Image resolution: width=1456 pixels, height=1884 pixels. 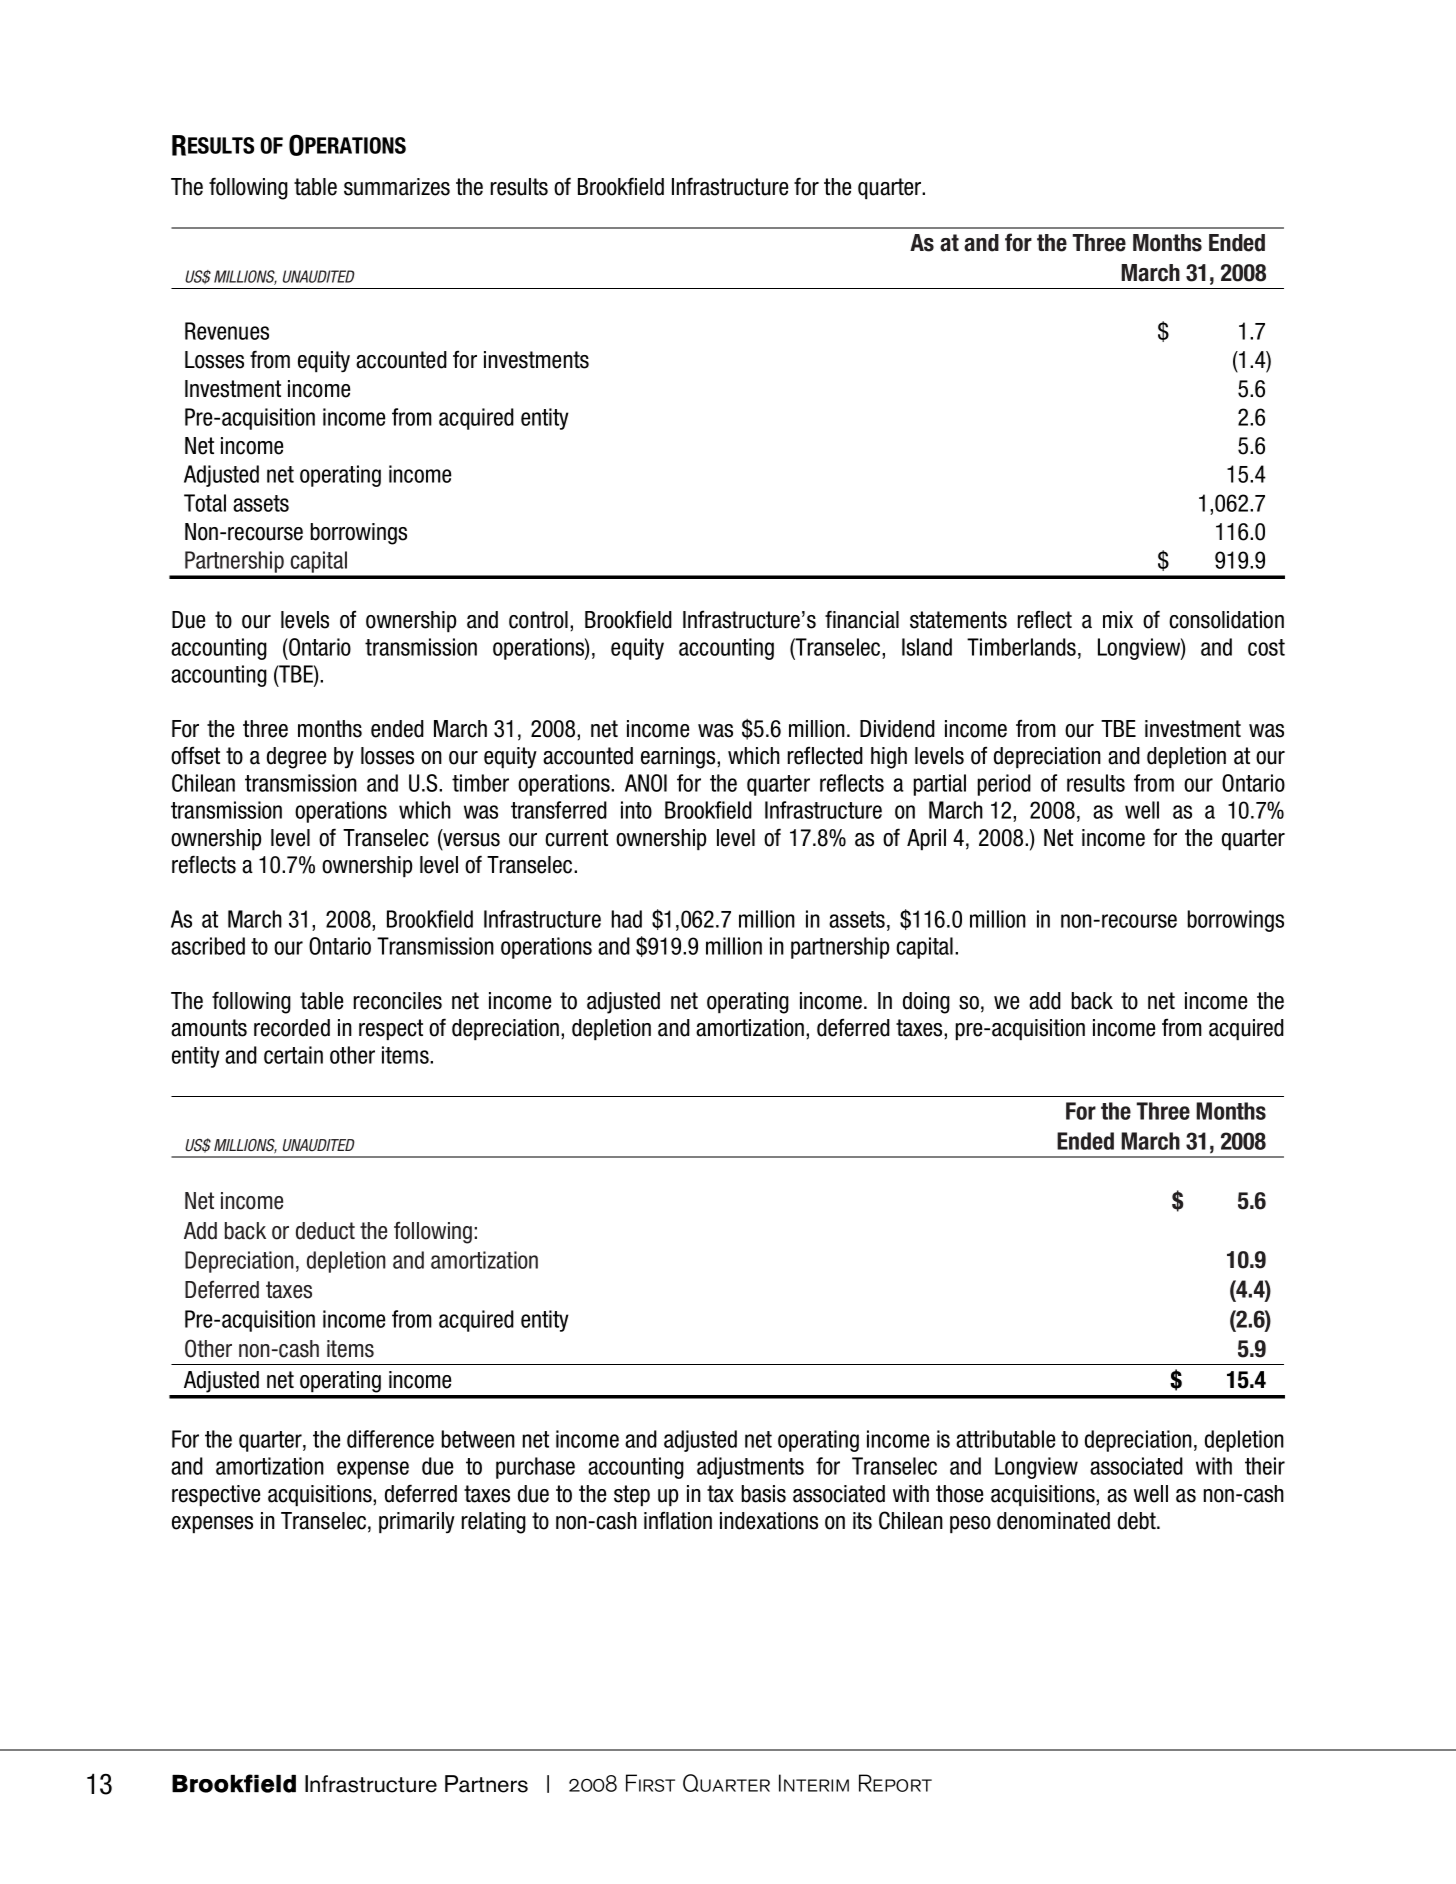 I want to click on their, so click(x=1265, y=1466).
